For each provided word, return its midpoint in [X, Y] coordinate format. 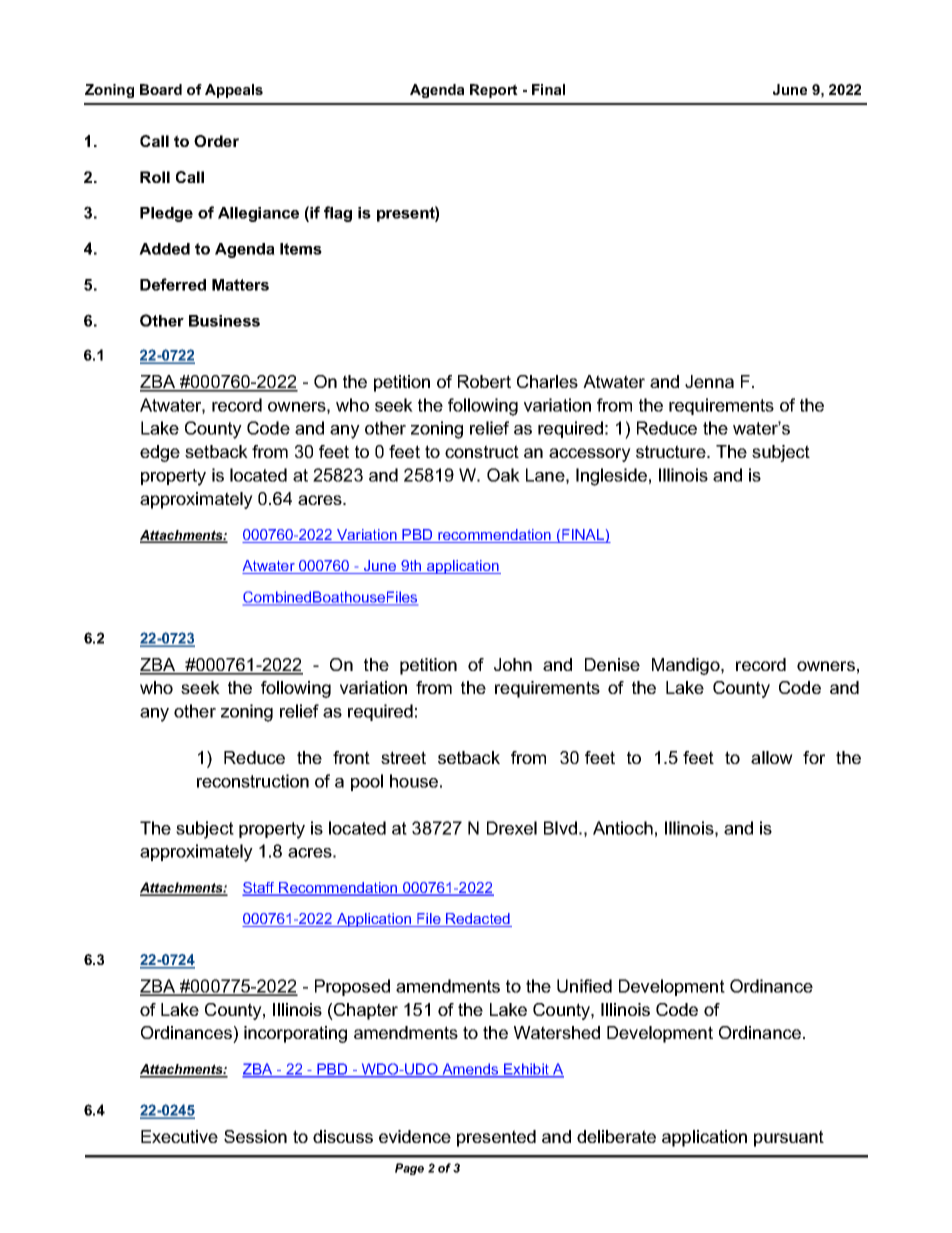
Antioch [623, 828]
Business [224, 321]
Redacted [478, 920]
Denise [612, 664]
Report [494, 91]
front [351, 757]
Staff [259, 889]
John [513, 664]
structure [672, 451]
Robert [484, 381]
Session [255, 1136]
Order [216, 141]
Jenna [709, 381]
